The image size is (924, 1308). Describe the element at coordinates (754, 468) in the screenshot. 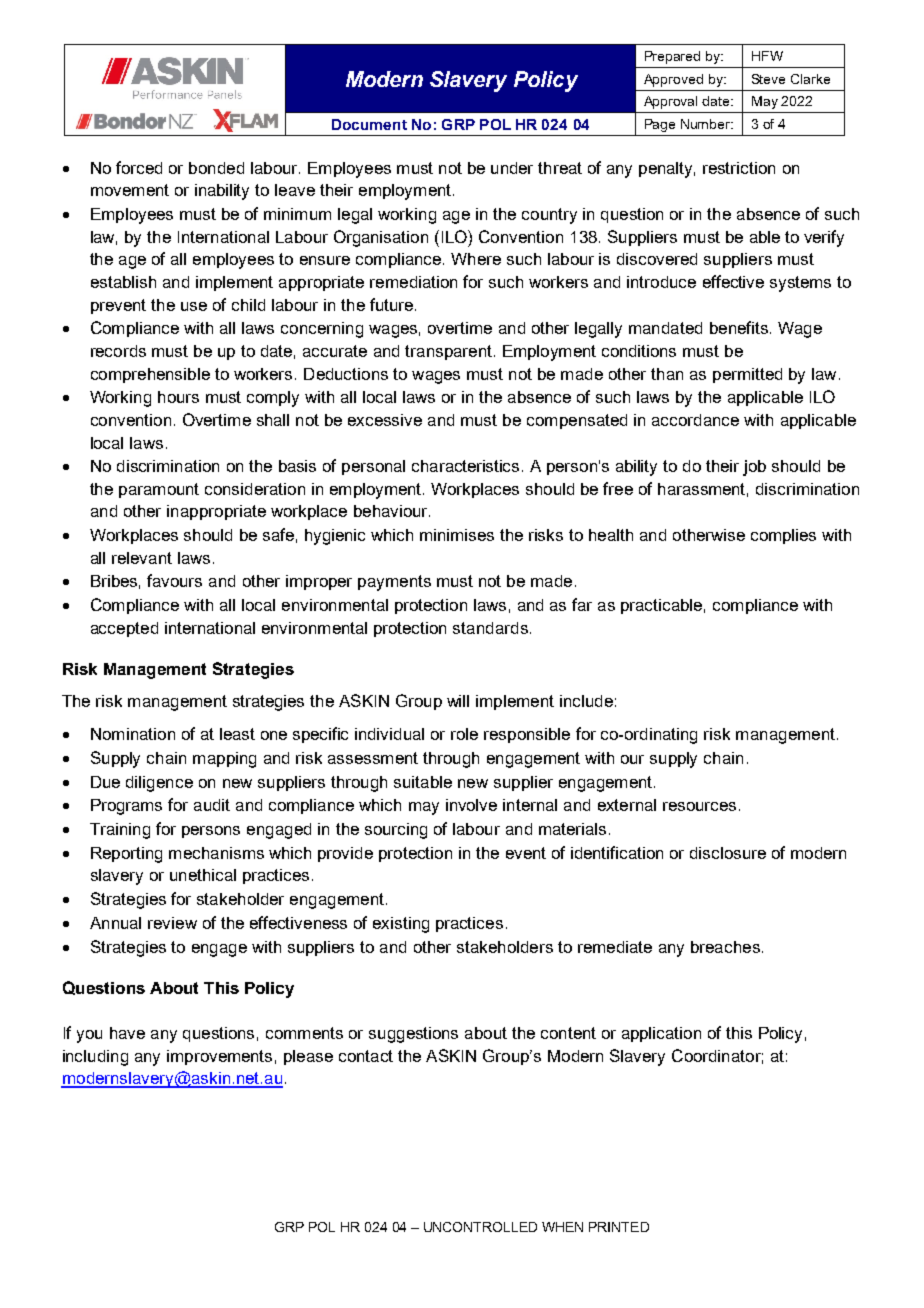

I see `job` at that location.
